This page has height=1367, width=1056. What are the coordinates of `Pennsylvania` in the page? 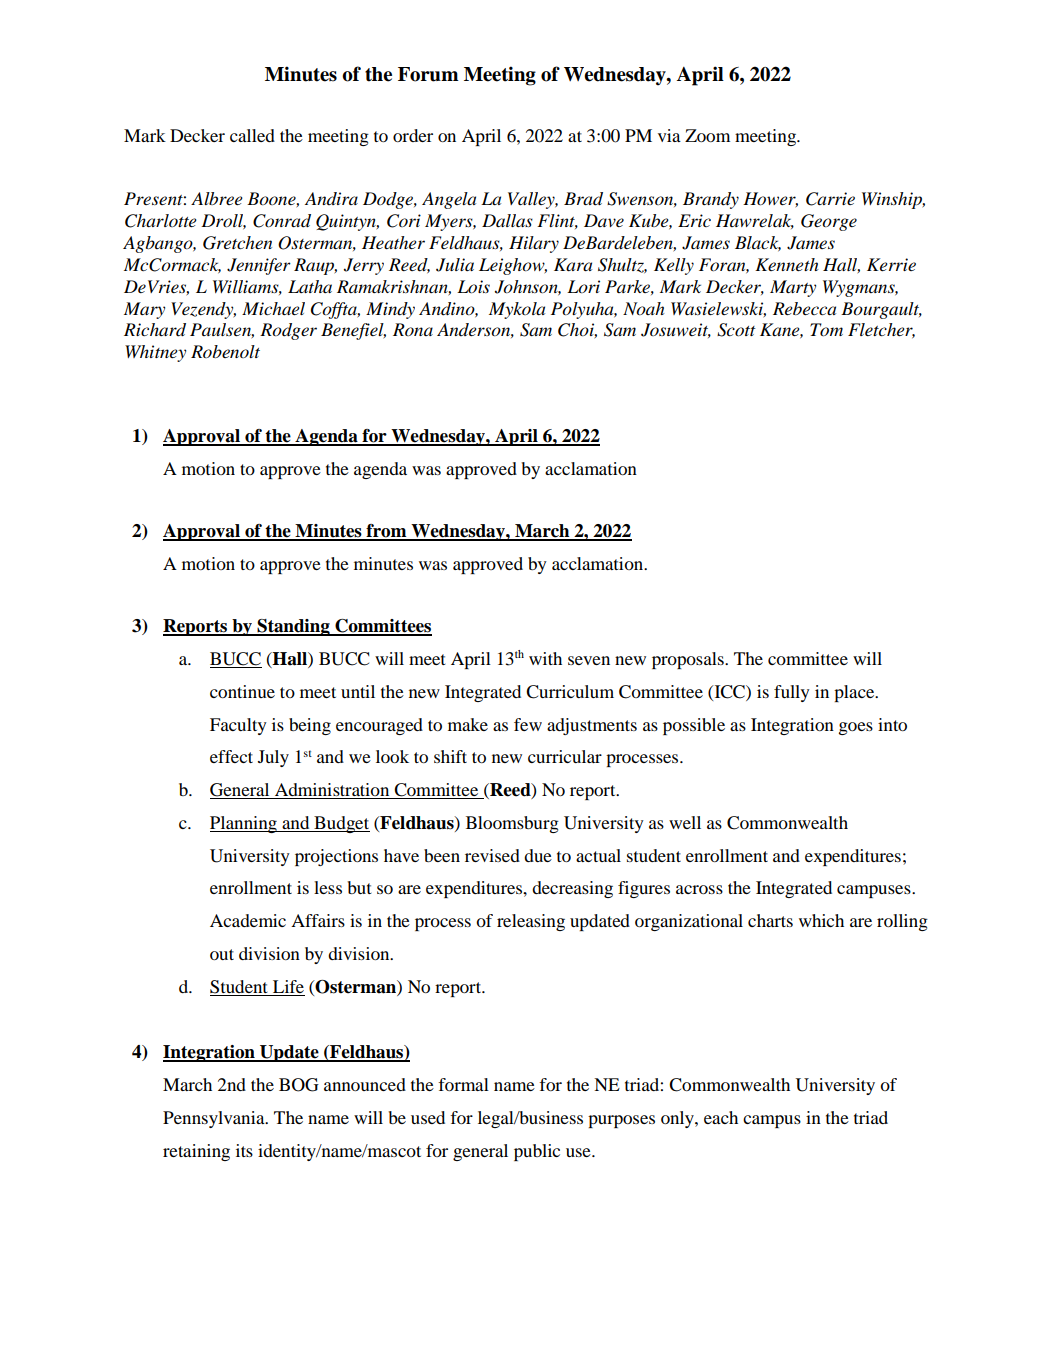 It's located at (215, 1119).
